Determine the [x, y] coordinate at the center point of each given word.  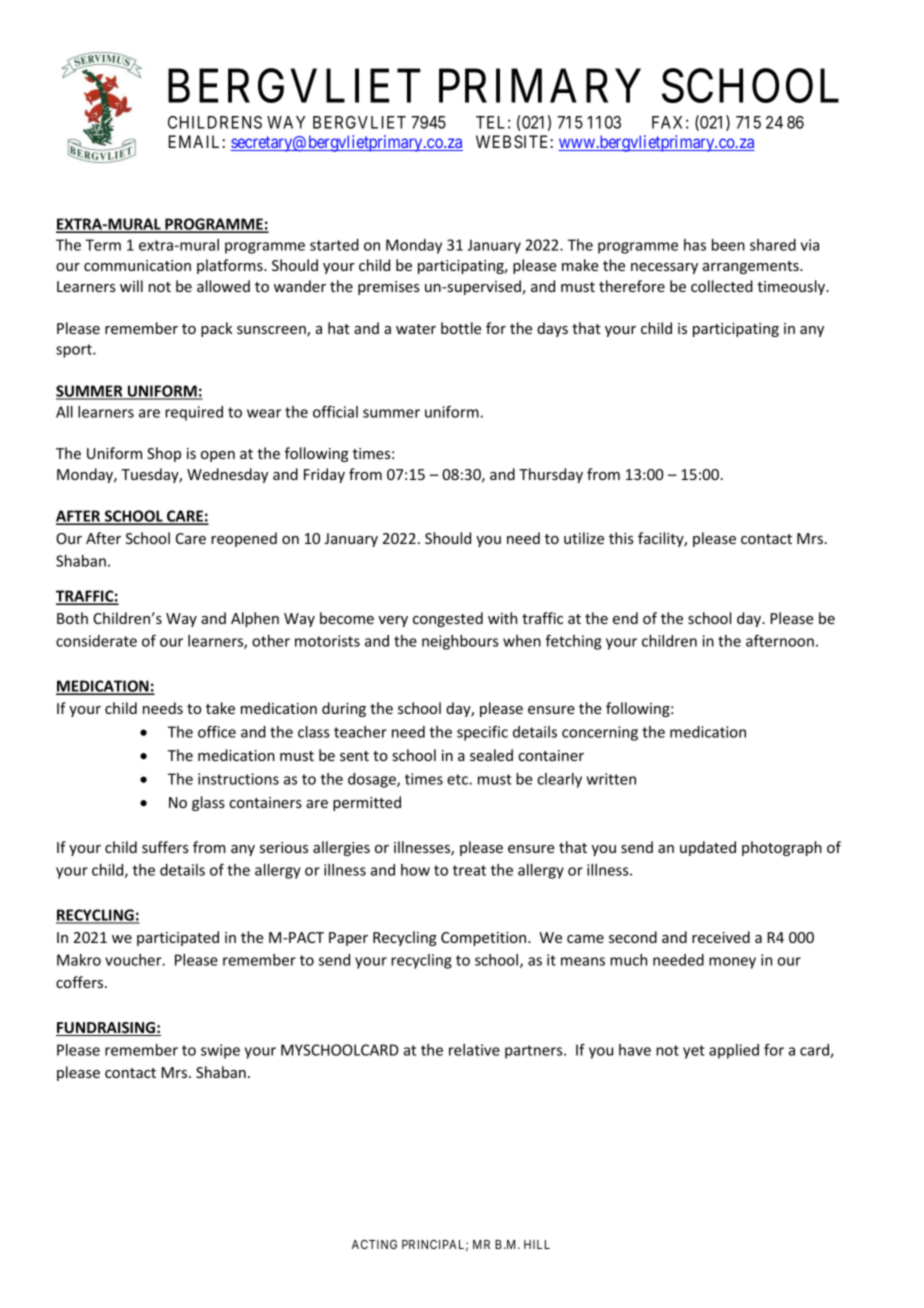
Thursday [551, 475]
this [621, 538]
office [217, 731]
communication [137, 265]
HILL [537, 1244]
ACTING [374, 1244]
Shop [164, 454]
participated [178, 938]
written [611, 779]
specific [482, 733]
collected [722, 286]
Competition [485, 939]
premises [389, 288]
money [732, 963]
